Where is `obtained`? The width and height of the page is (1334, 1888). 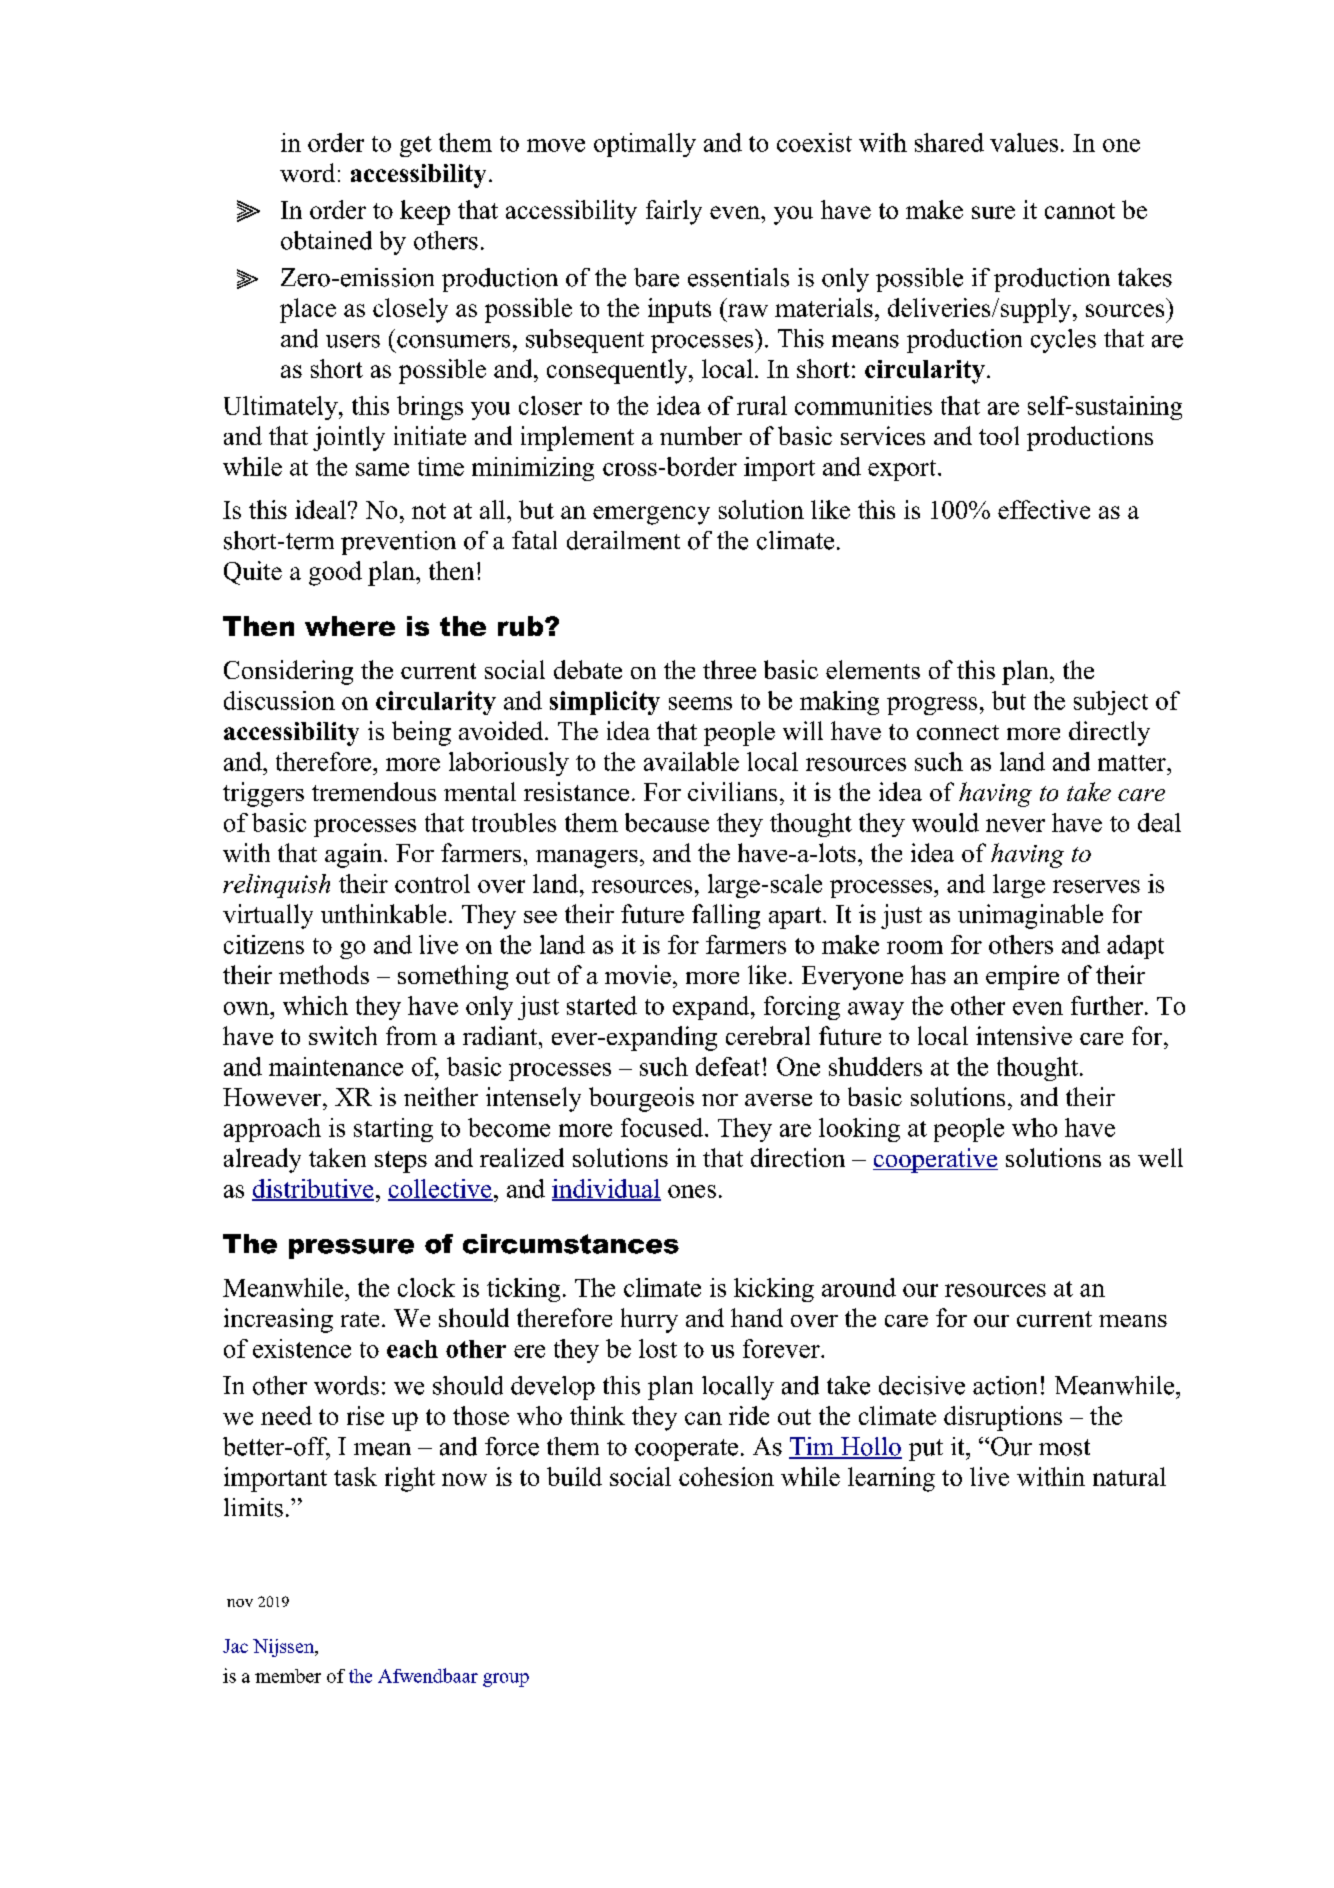
obtained is located at coordinates (326, 240).
